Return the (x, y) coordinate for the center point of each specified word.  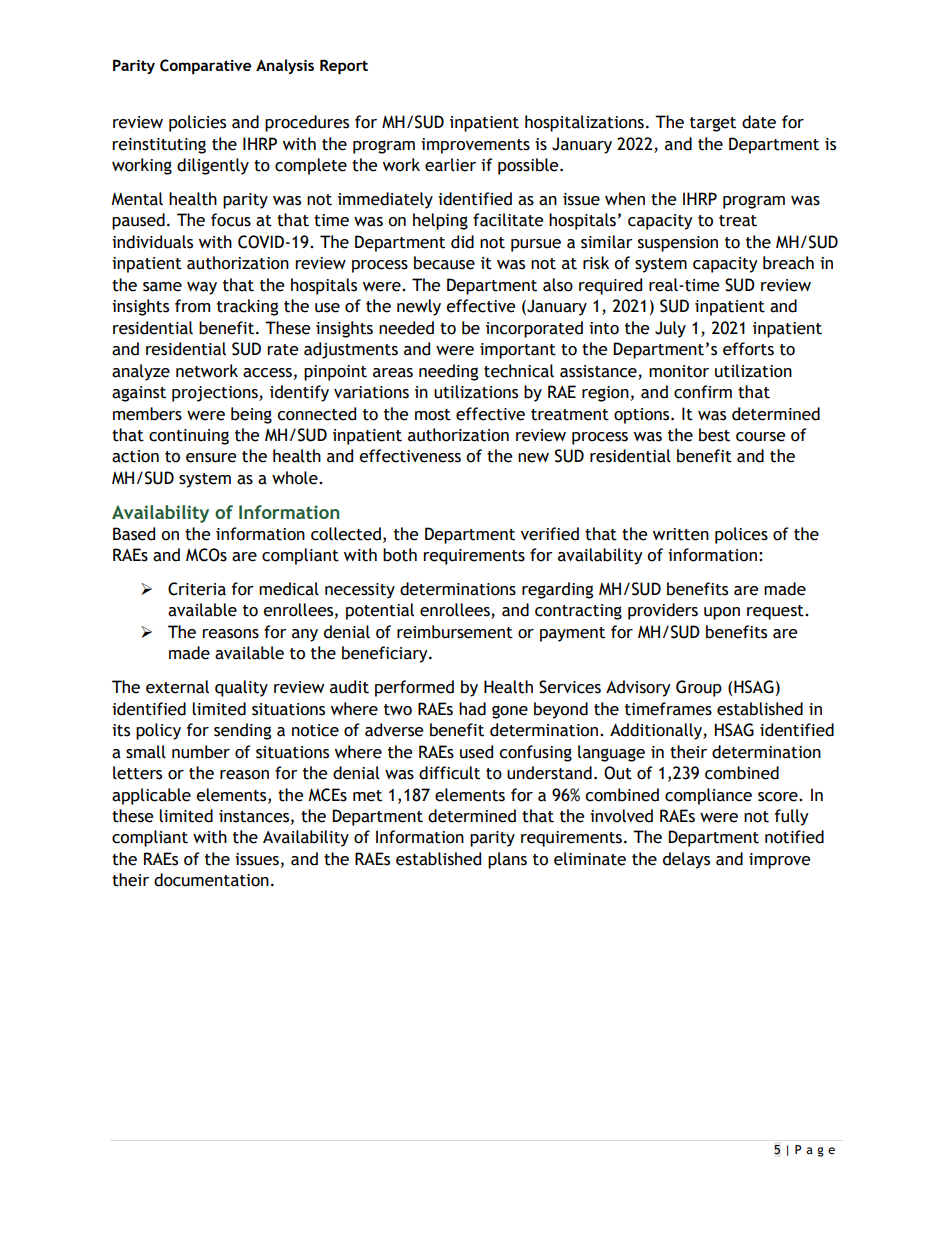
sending (242, 731)
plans (507, 860)
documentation (211, 880)
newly (419, 307)
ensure (211, 458)
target (713, 124)
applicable (151, 796)
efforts (748, 349)
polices (741, 535)
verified (550, 534)
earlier (450, 165)
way (202, 288)
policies (197, 123)
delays (686, 860)
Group (699, 688)
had (472, 709)
